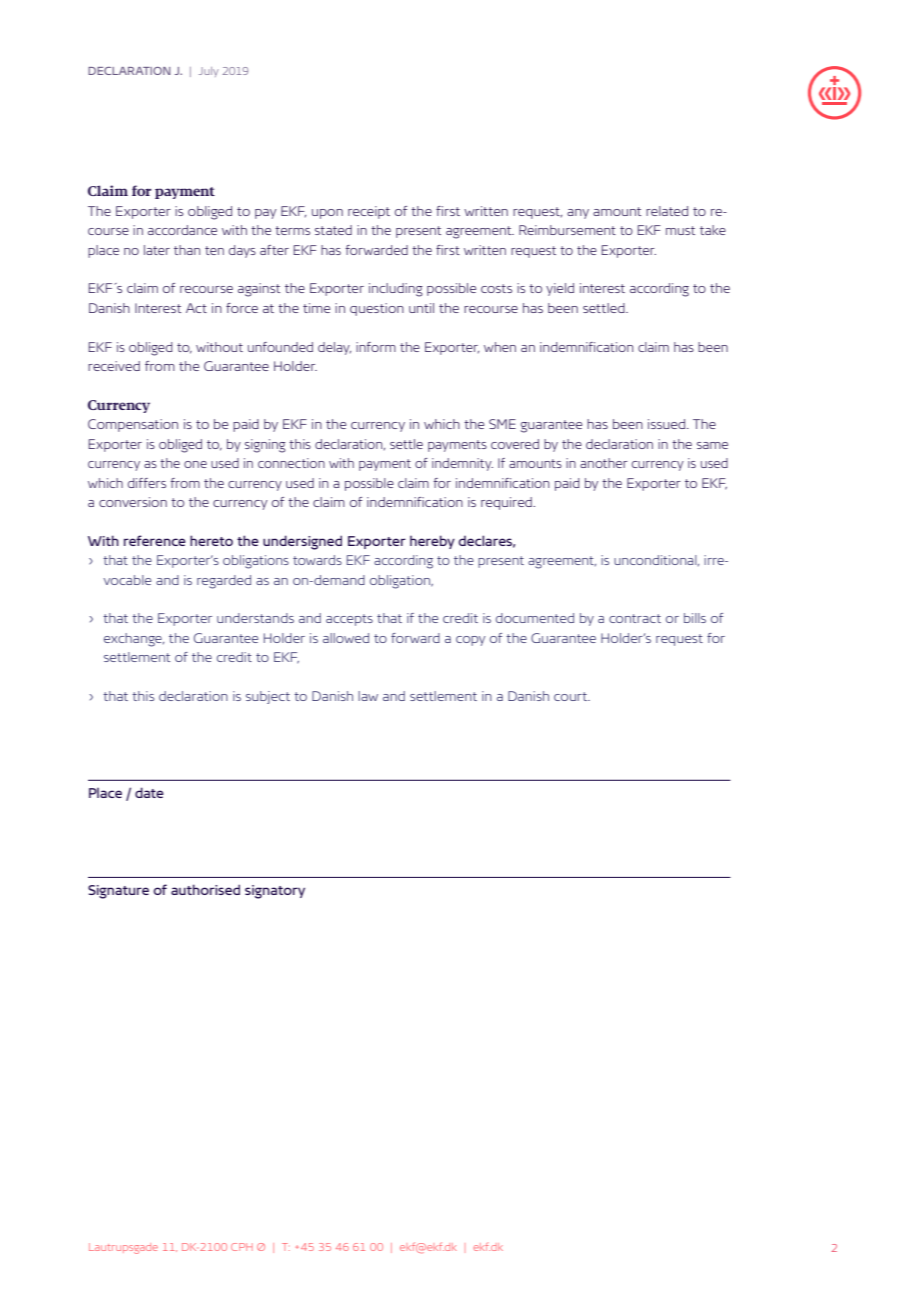 This document has height=1308, width=924. Describe the element at coordinates (572, 696) in the document. I see `court` at that location.
